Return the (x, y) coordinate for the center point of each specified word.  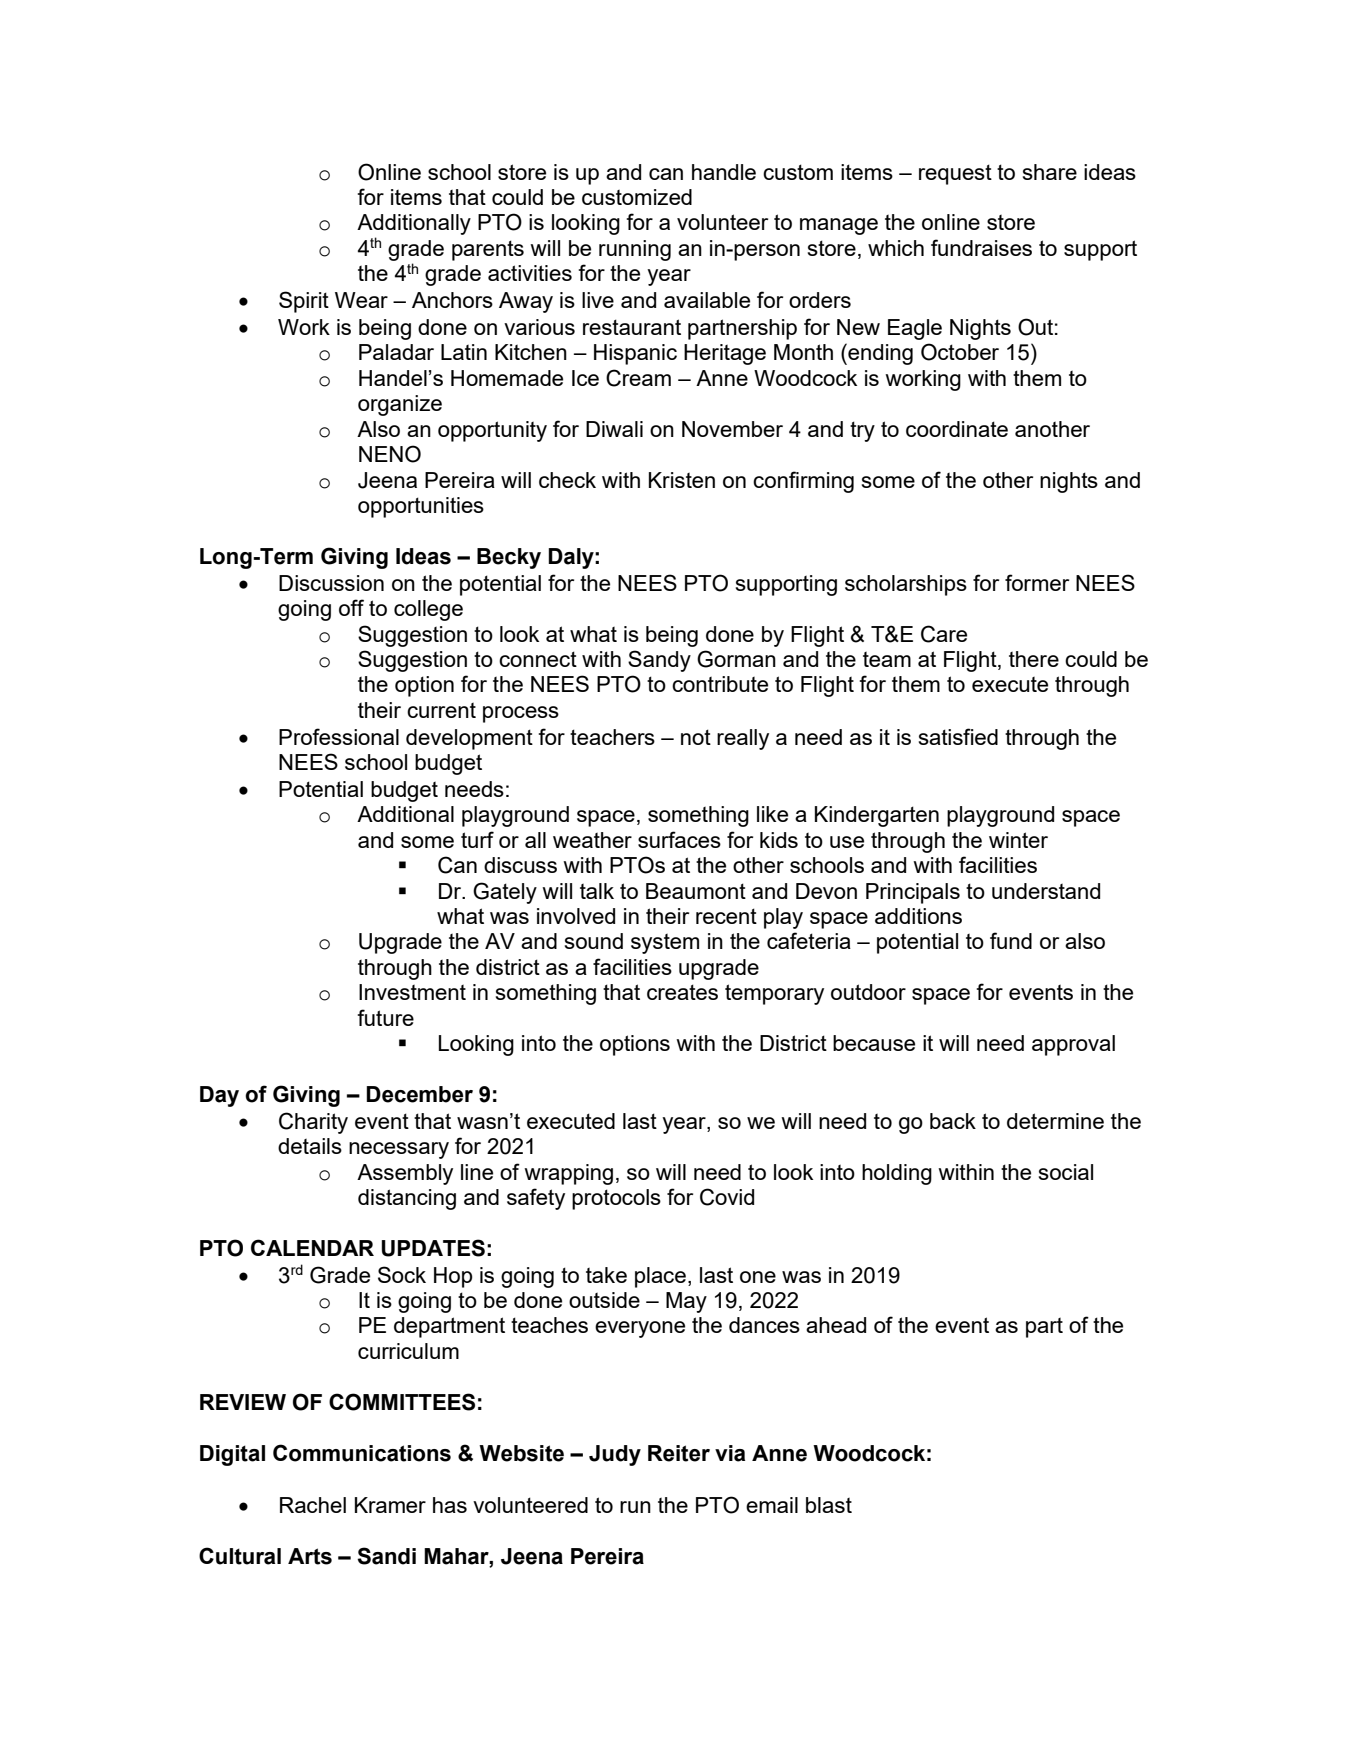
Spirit (304, 302)
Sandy (659, 661)
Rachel (313, 1505)
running (635, 250)
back (953, 1121)
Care (944, 634)
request (955, 174)
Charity (313, 1123)
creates (682, 992)
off (351, 607)
